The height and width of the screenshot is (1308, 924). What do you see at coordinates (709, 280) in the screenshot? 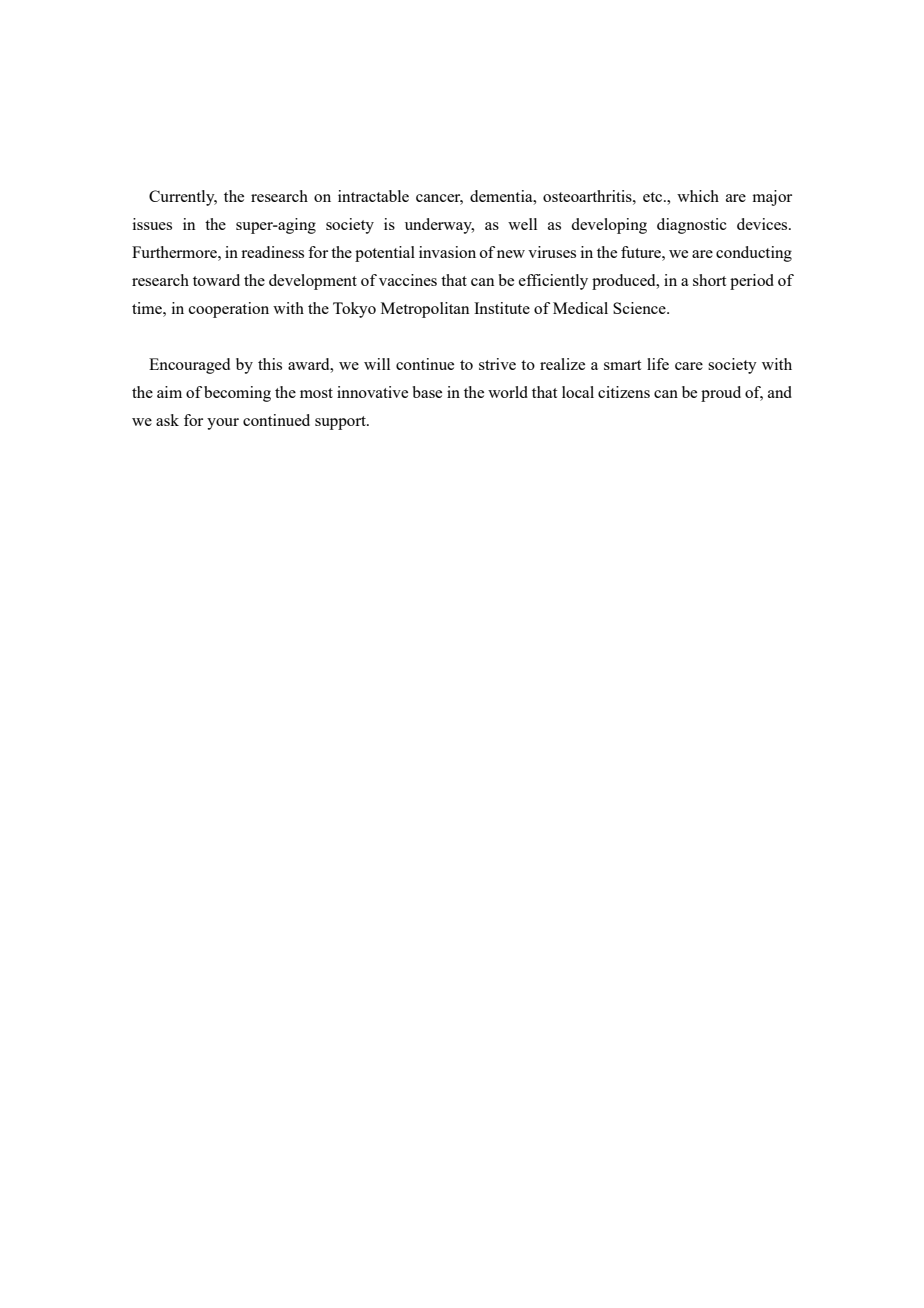
I see `short` at bounding box center [709, 280].
